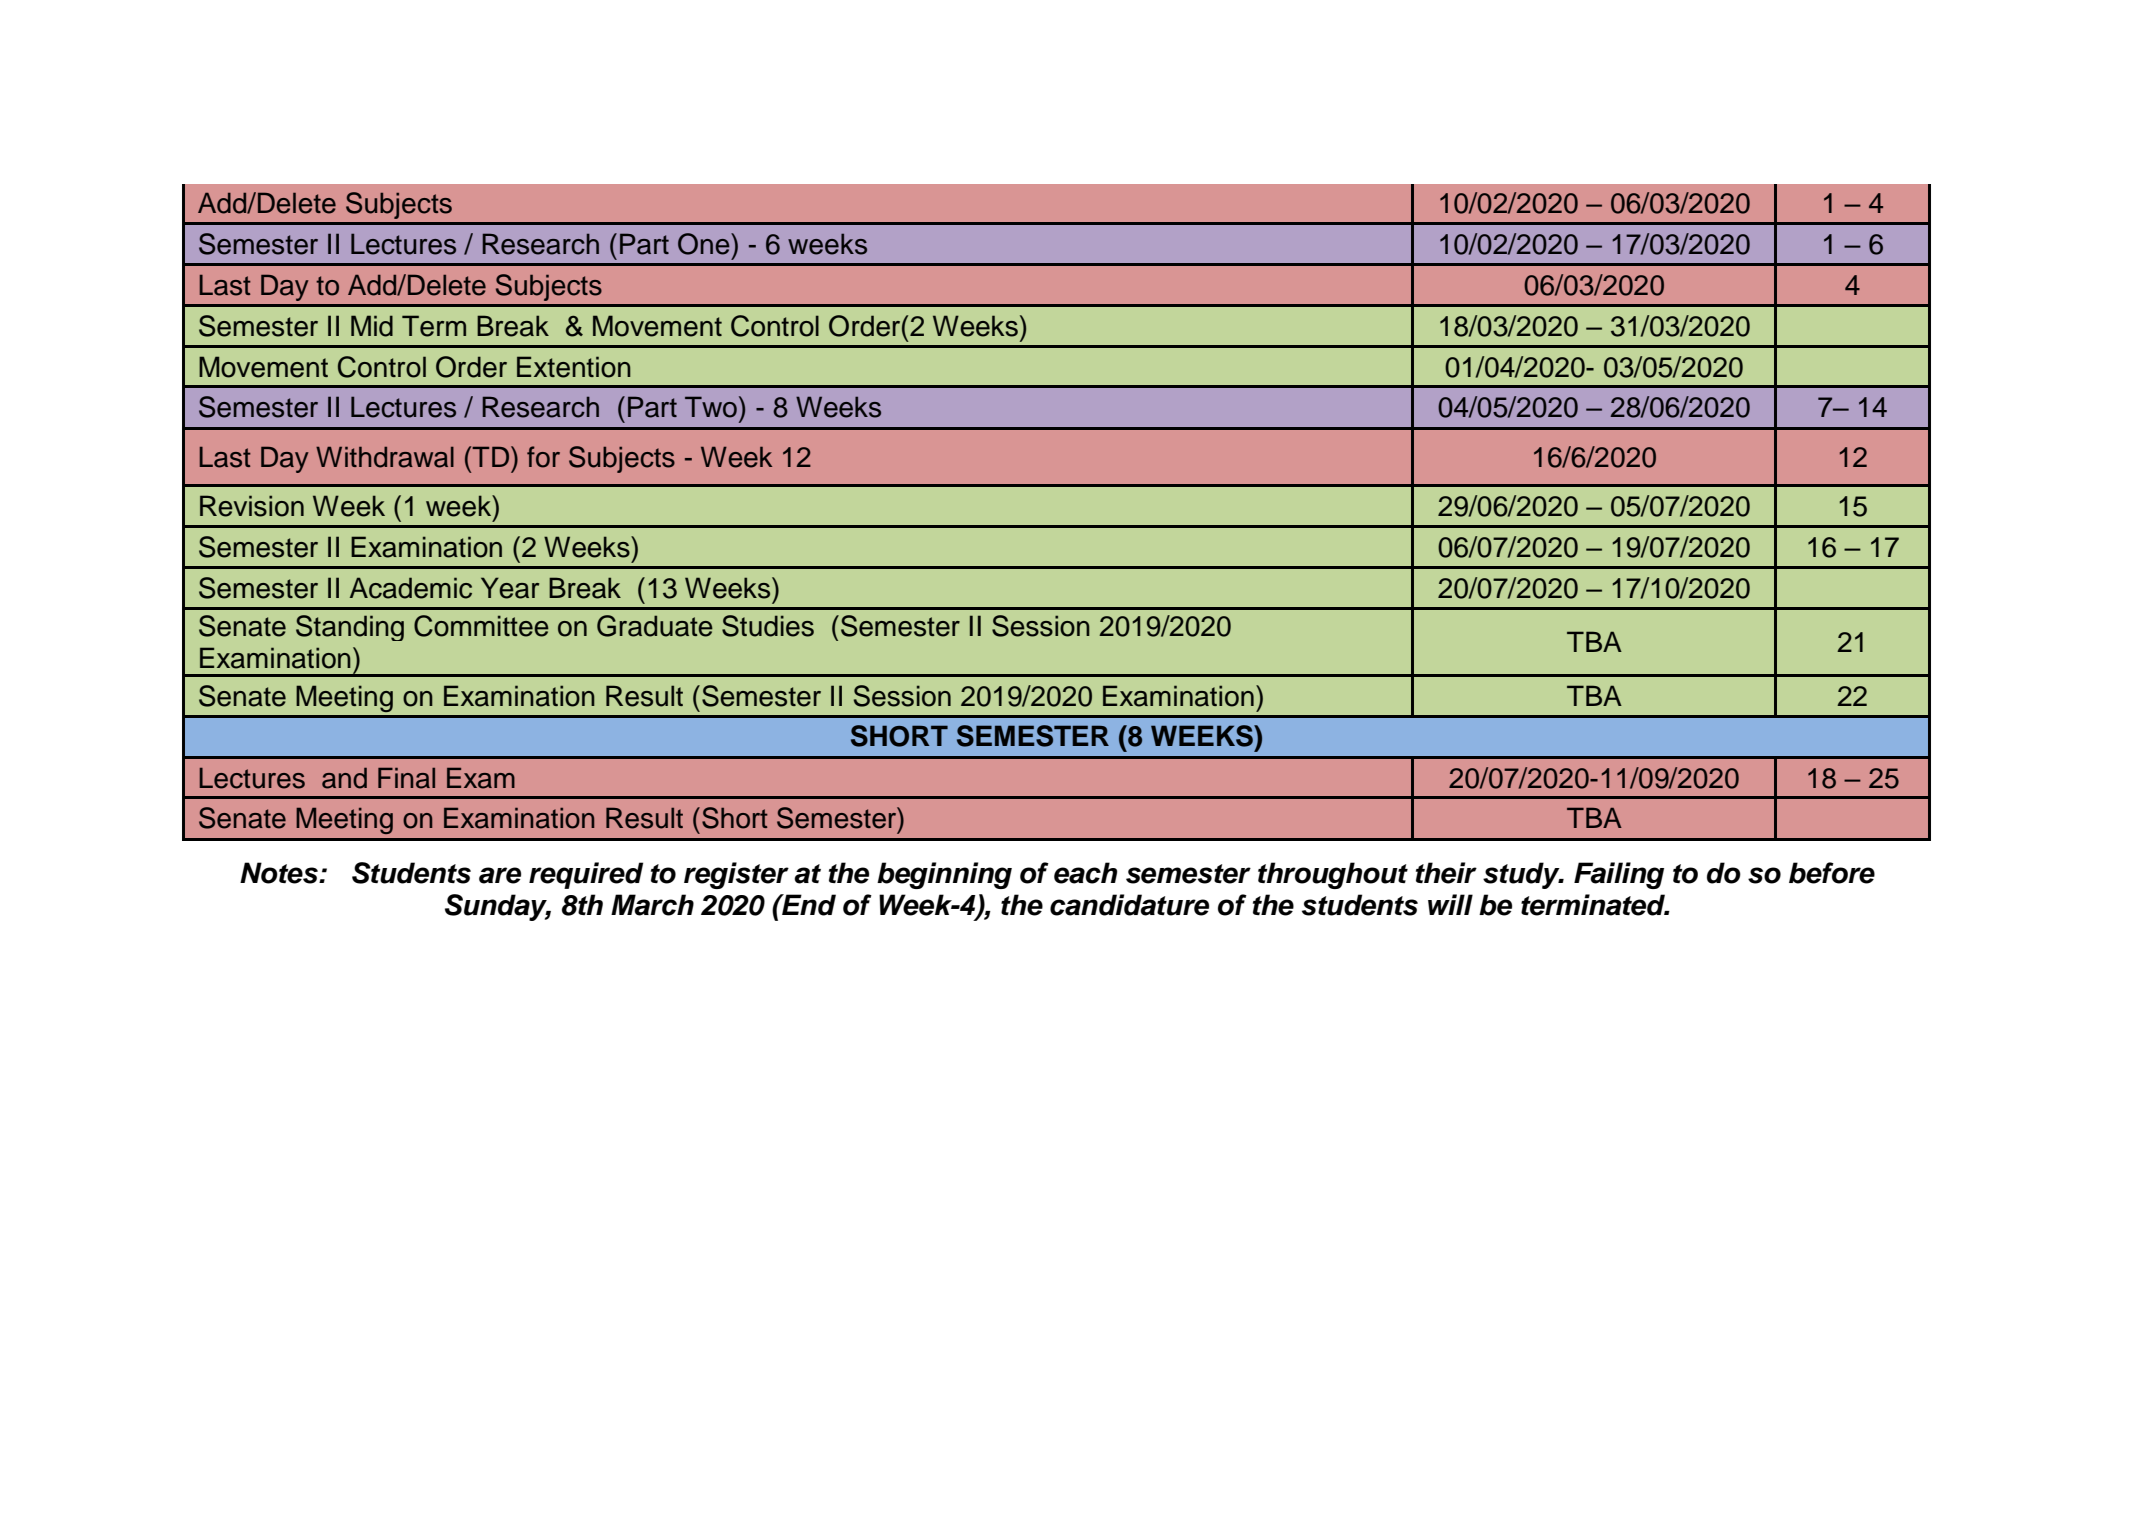 The height and width of the document is (1521, 2151). Describe the element at coordinates (705, 244) in the document. I see `One` at that location.
